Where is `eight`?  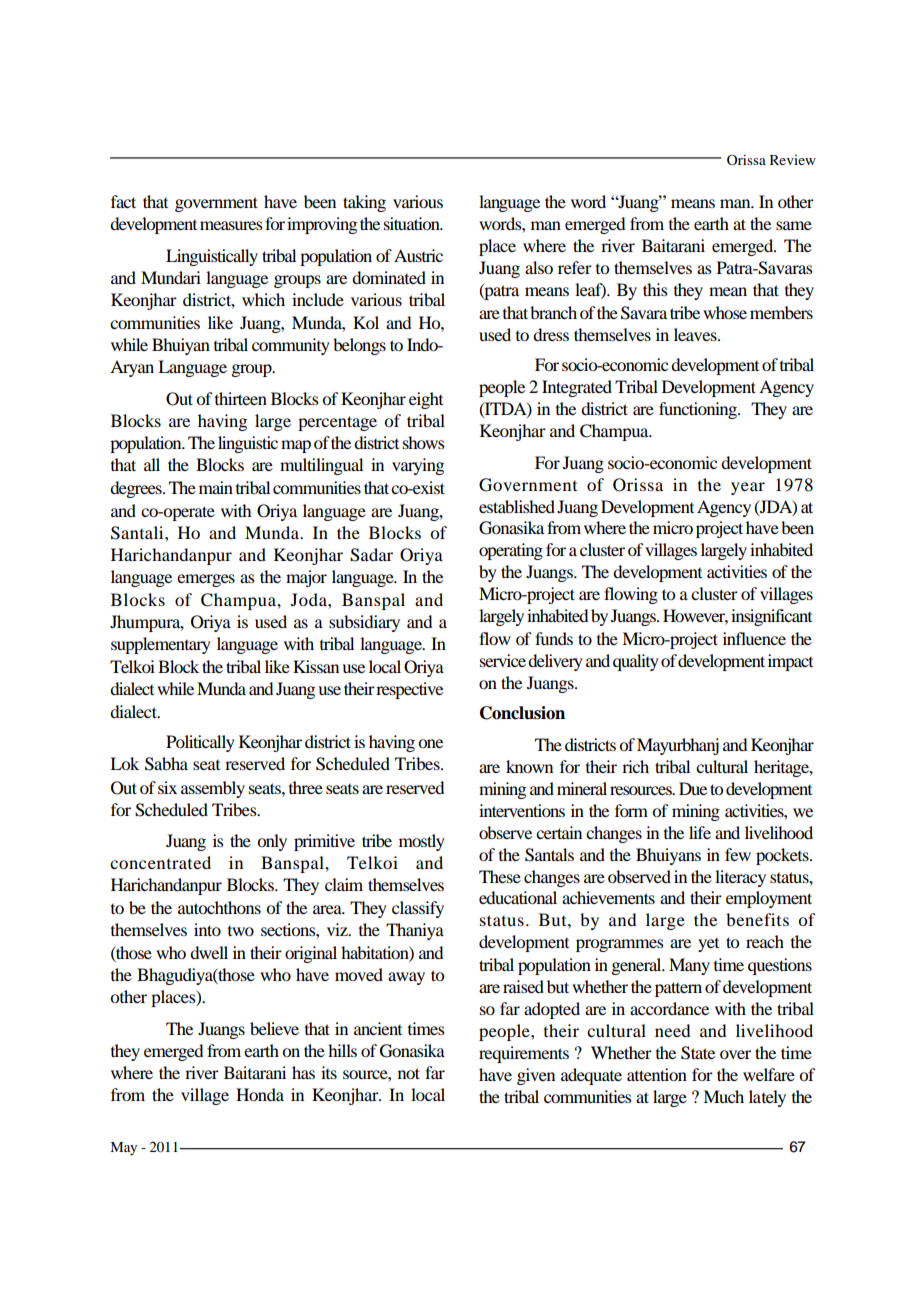 eight is located at coordinates (426, 400).
